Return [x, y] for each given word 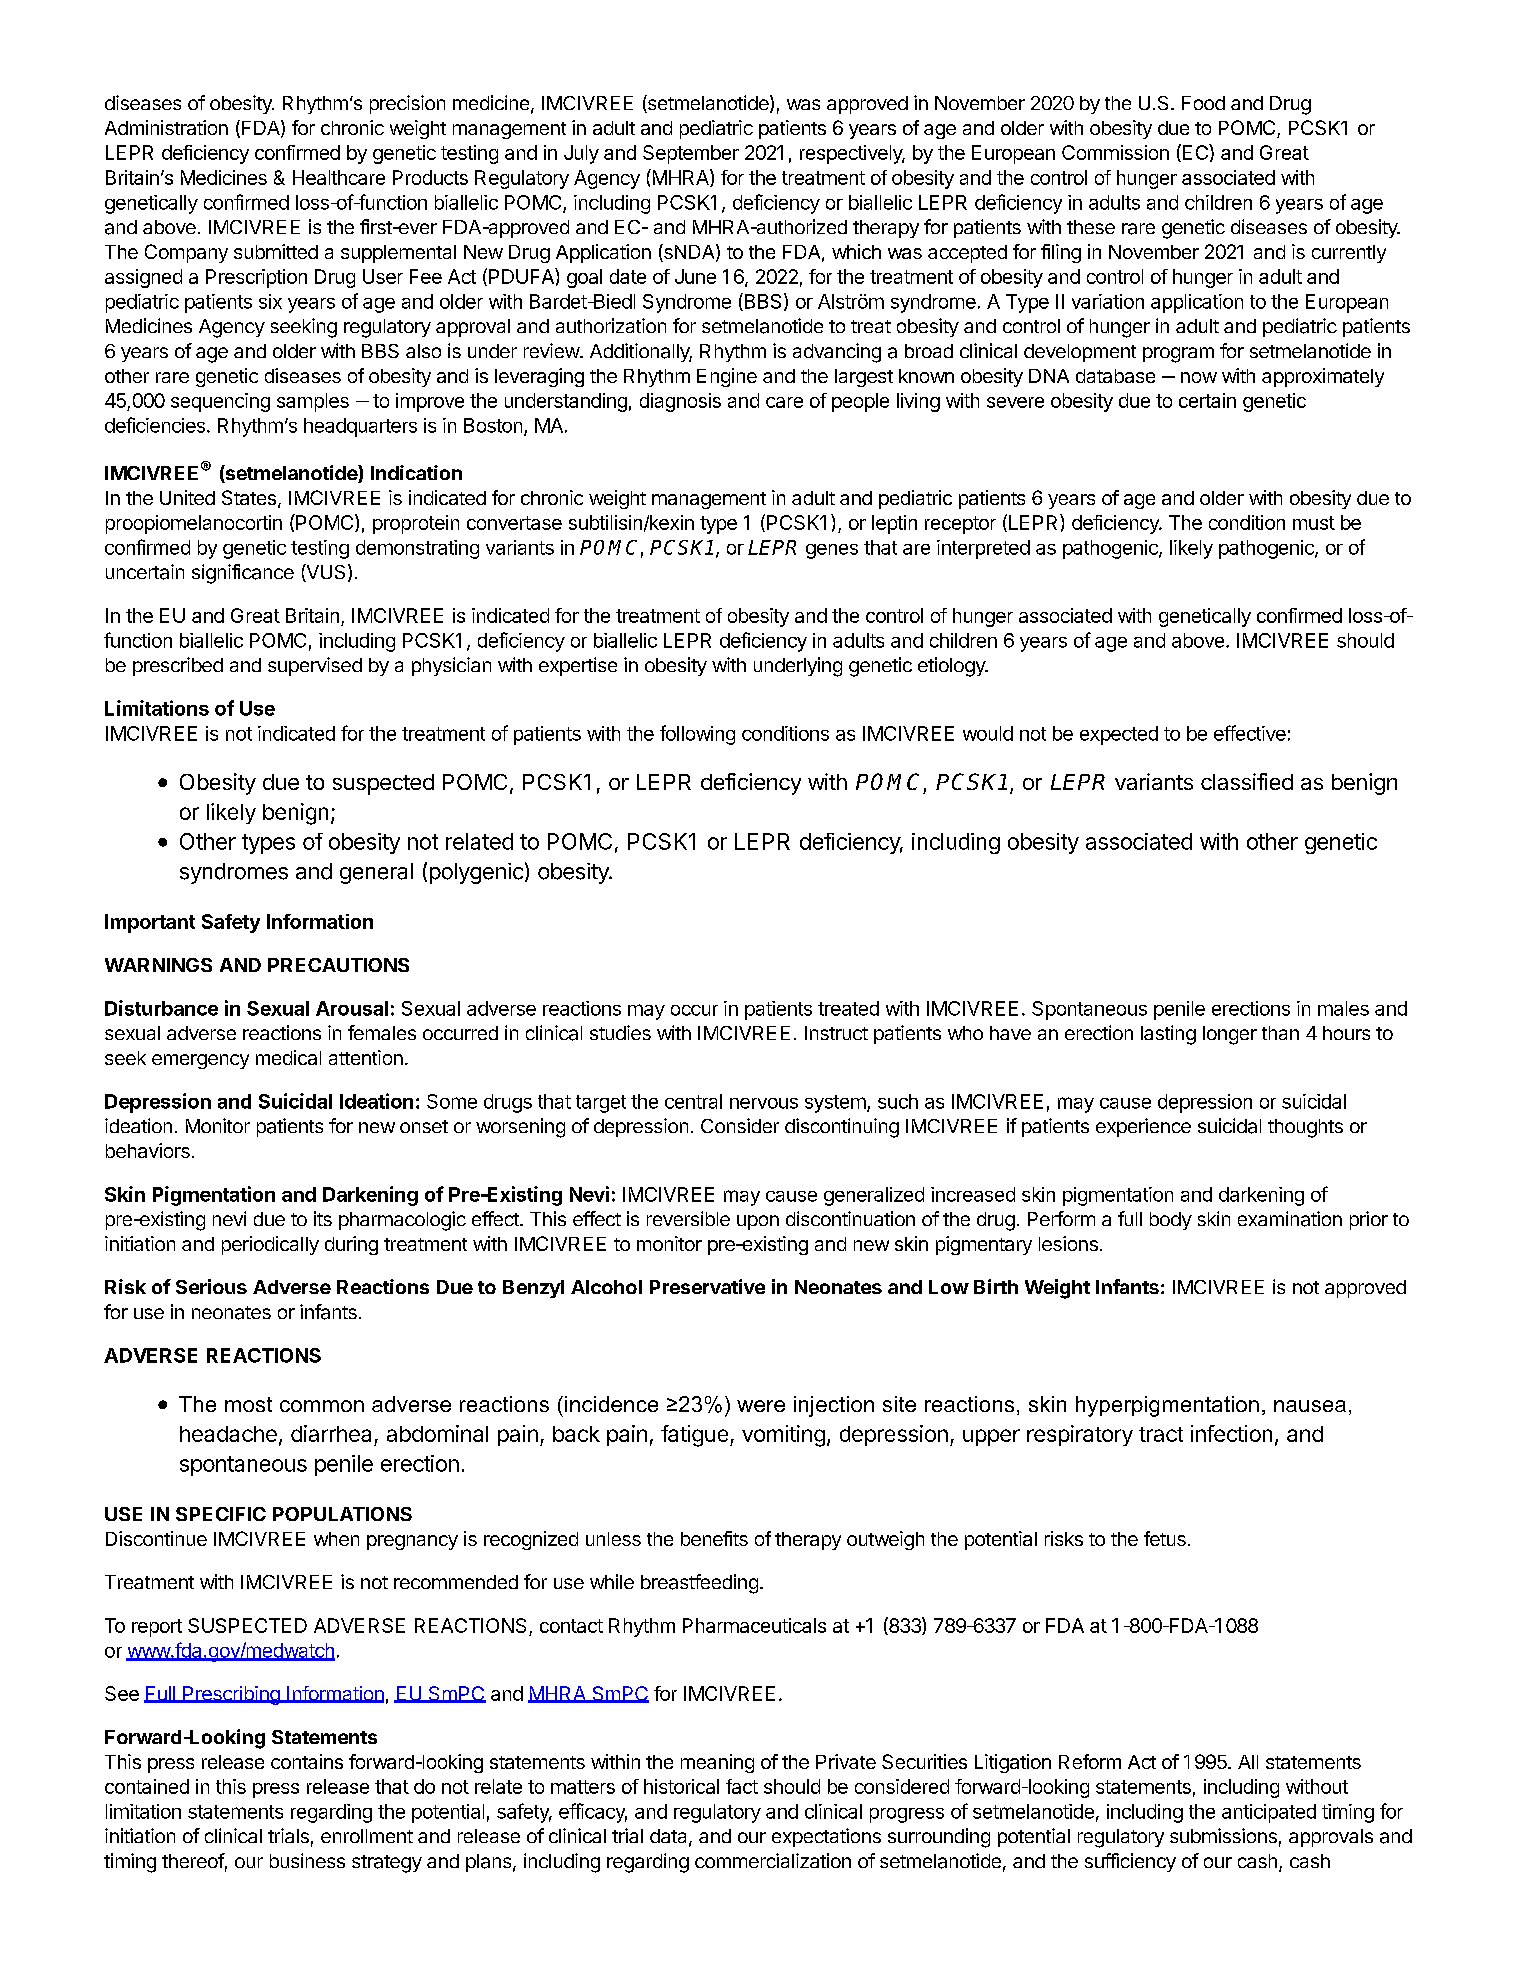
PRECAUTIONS [338, 965]
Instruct [836, 1033]
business [307, 1860]
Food [1203, 103]
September [691, 154]
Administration [166, 127]
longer [1230, 1035]
